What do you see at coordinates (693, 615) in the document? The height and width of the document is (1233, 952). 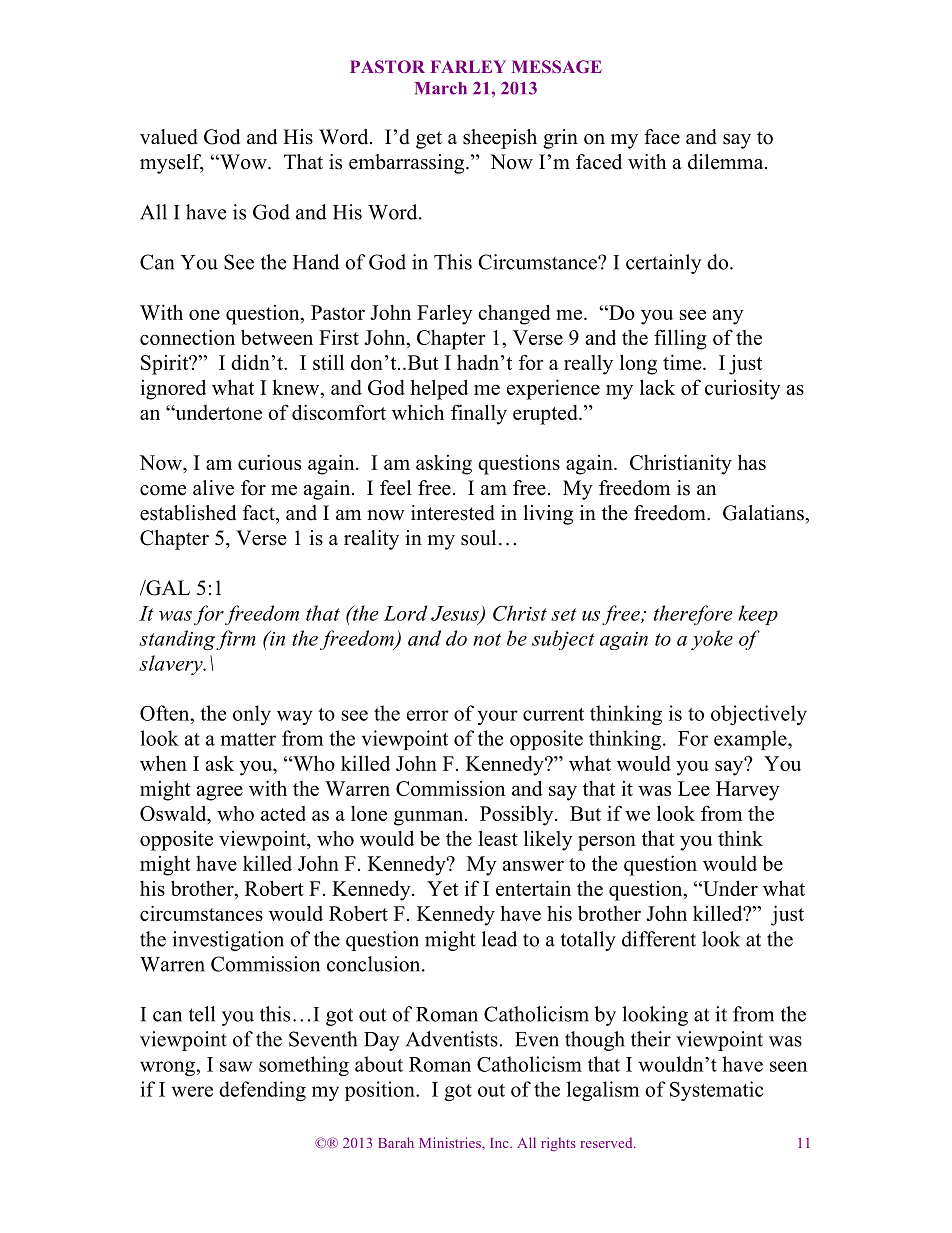 I see `therefore` at bounding box center [693, 615].
